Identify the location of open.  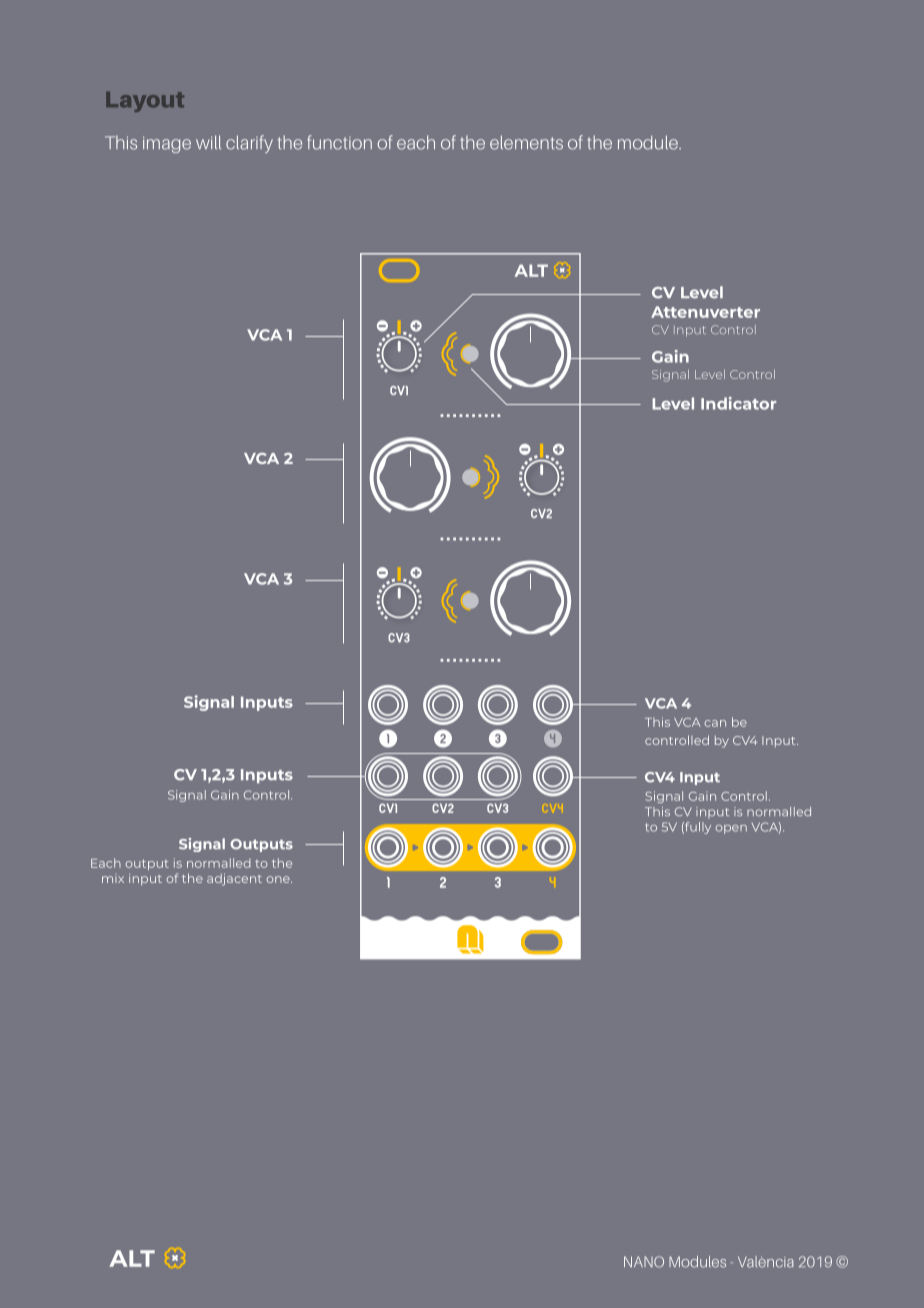
(731, 829).
